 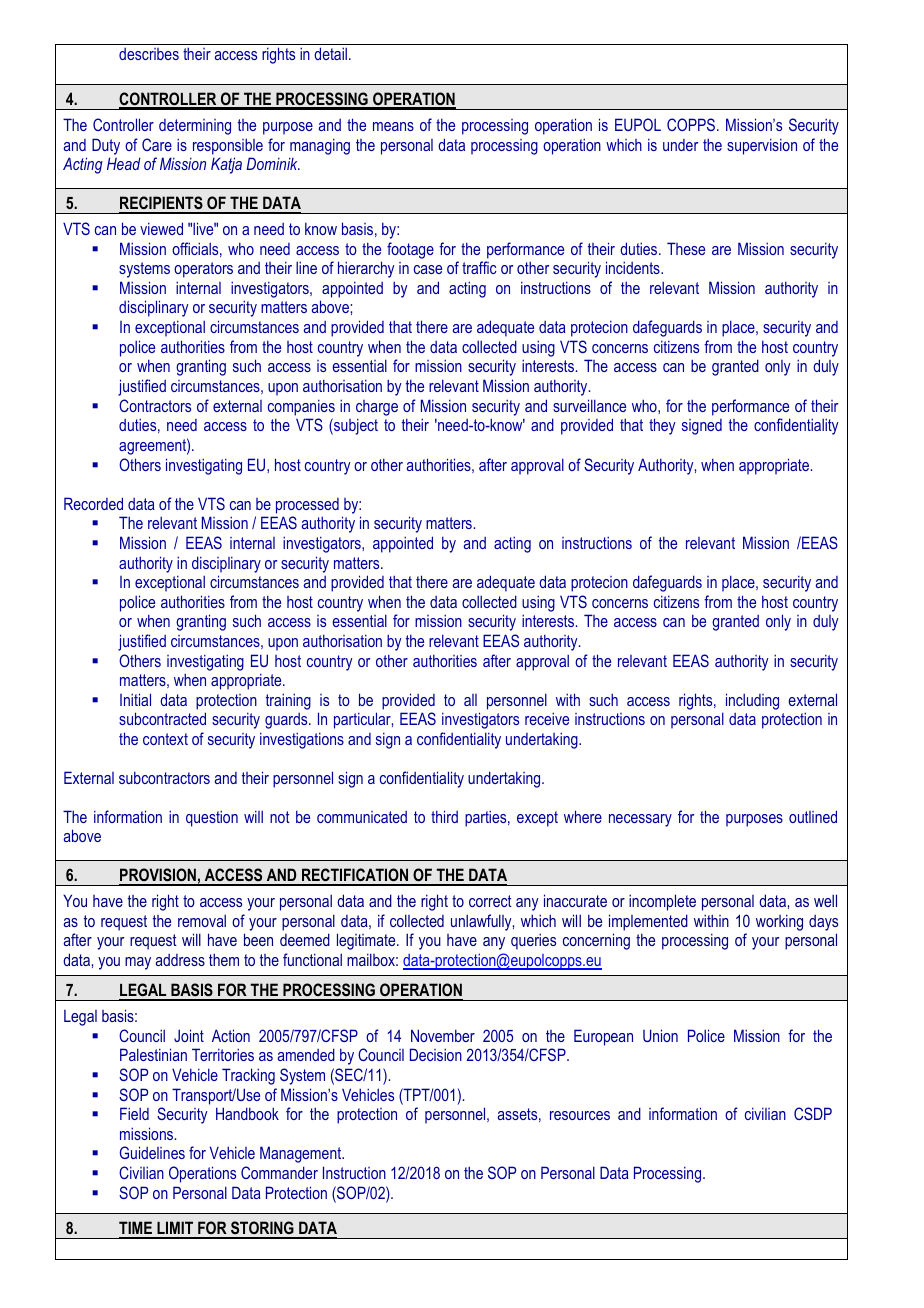 What do you see at coordinates (195, 127) in the screenshot?
I see `determining` at bounding box center [195, 127].
